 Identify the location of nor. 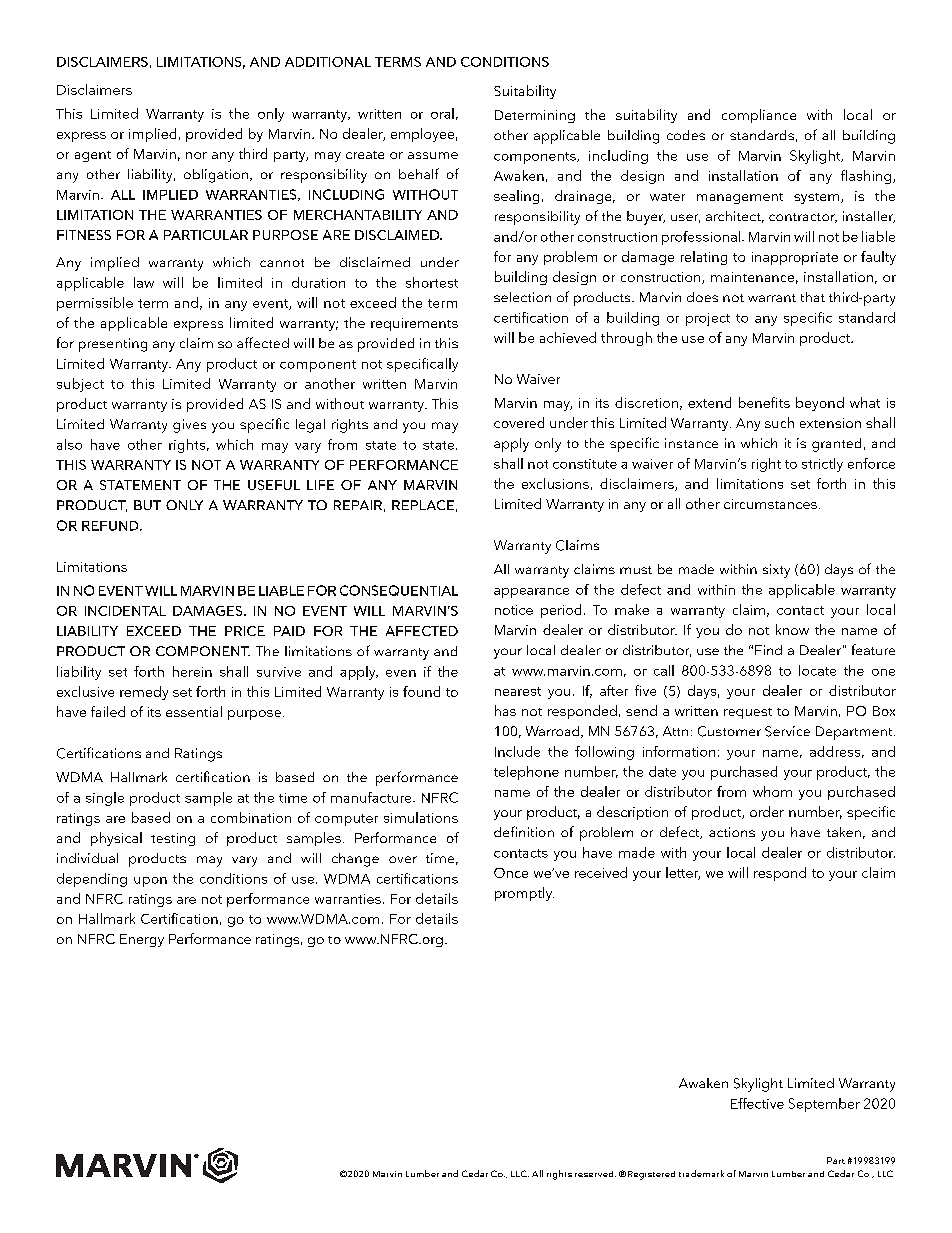
(196, 155).
